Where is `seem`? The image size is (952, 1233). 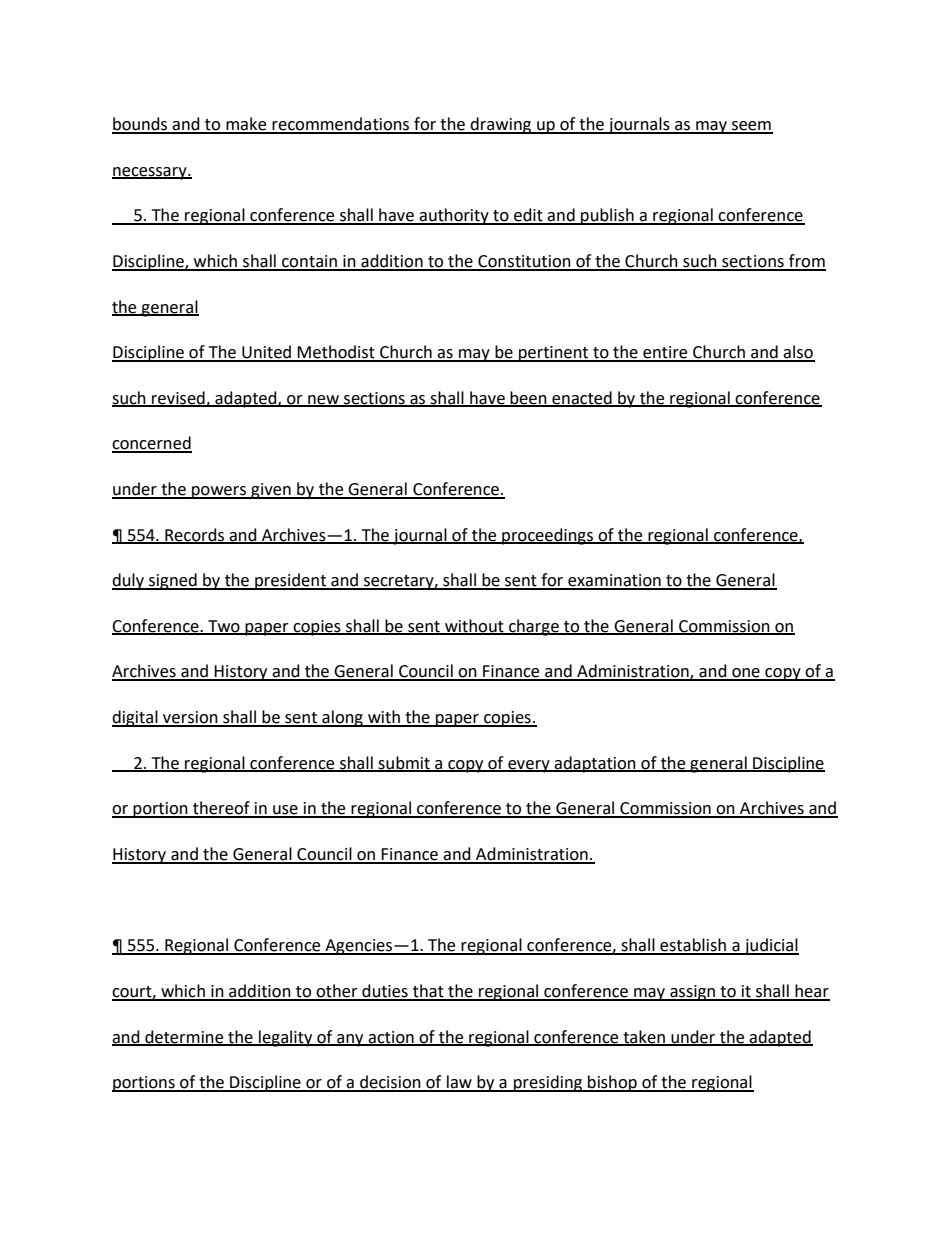 seem is located at coordinates (751, 127).
